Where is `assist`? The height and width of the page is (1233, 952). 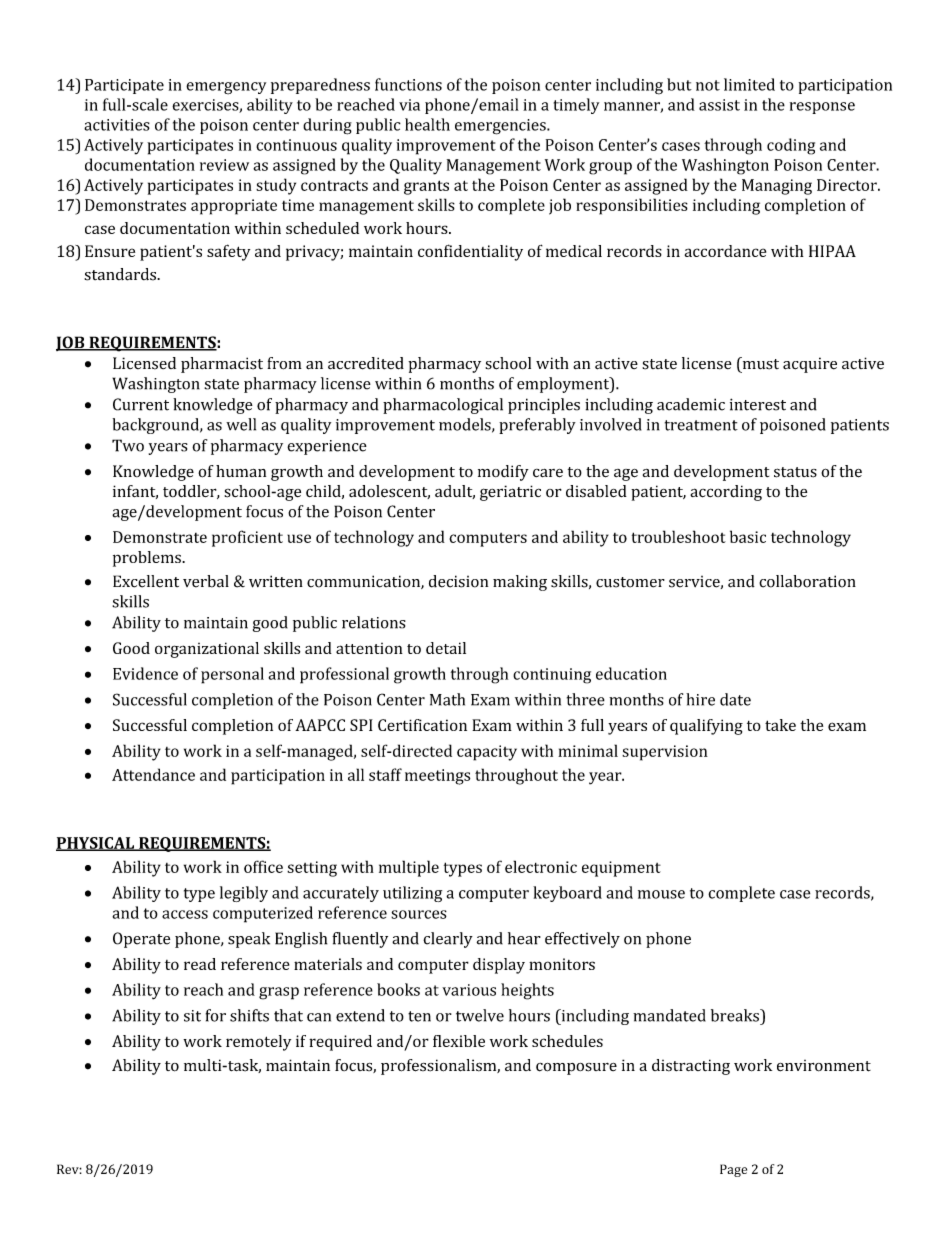 assist is located at coordinates (719, 105).
